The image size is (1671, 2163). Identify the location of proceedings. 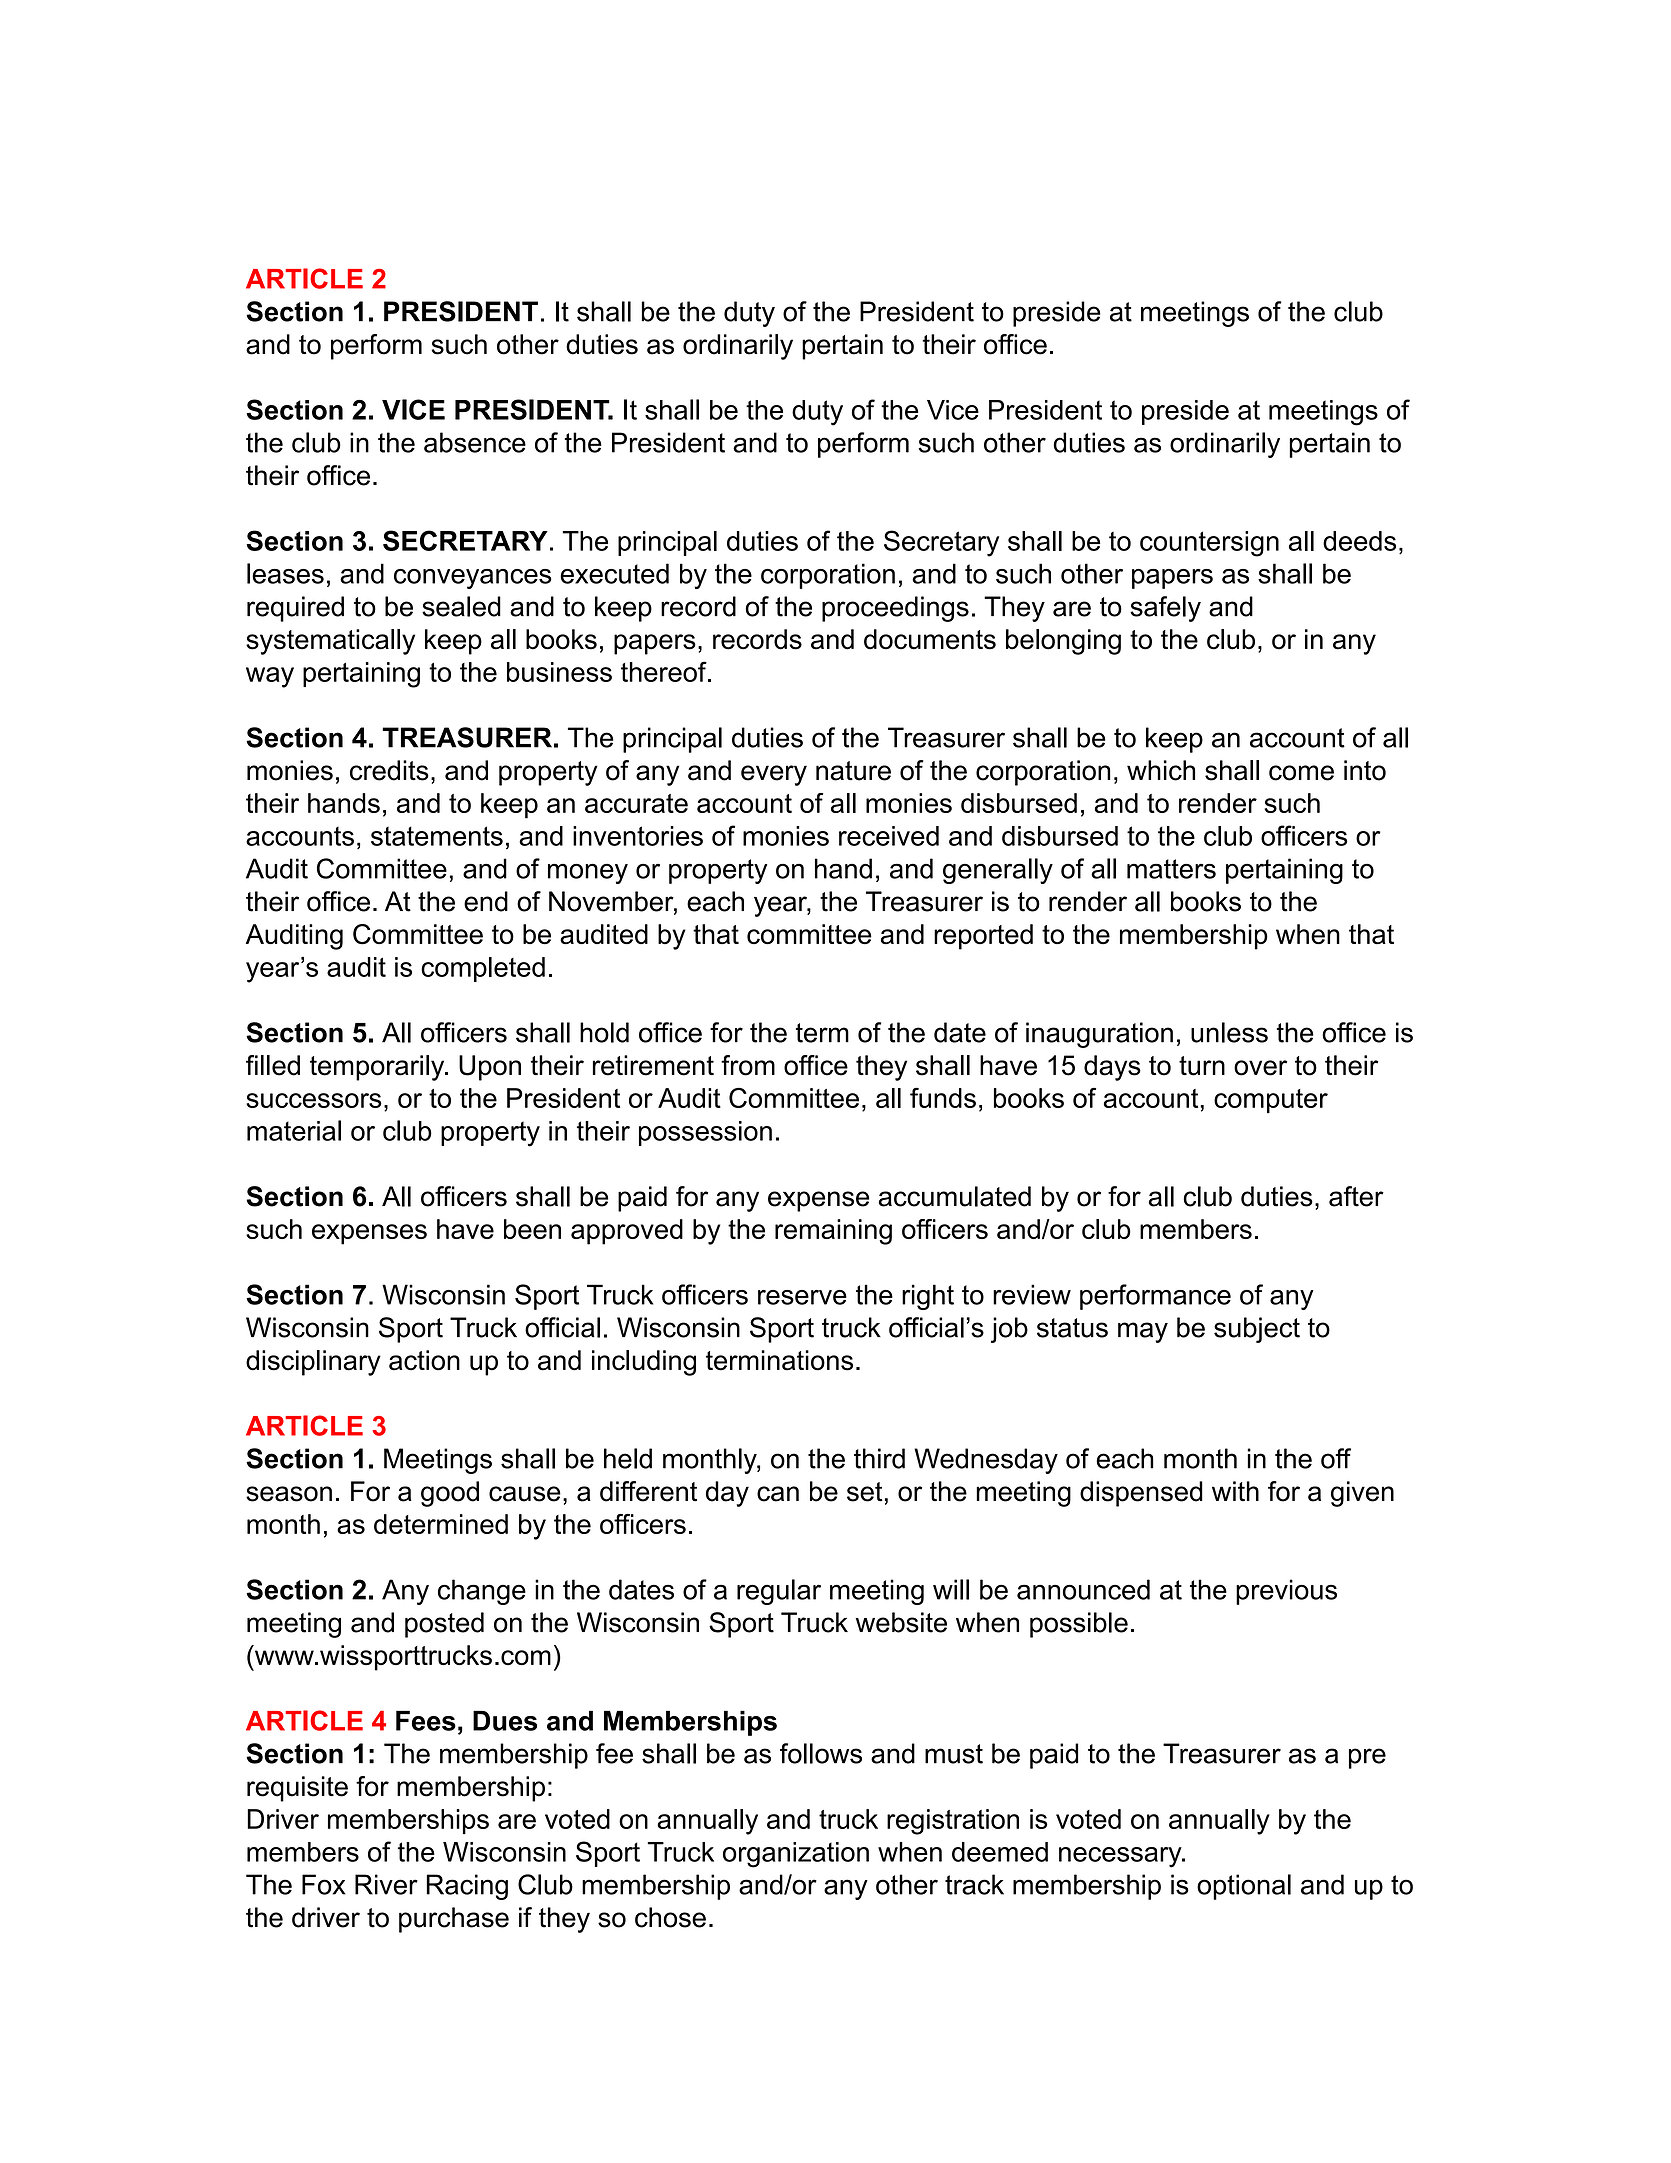
(895, 609).
